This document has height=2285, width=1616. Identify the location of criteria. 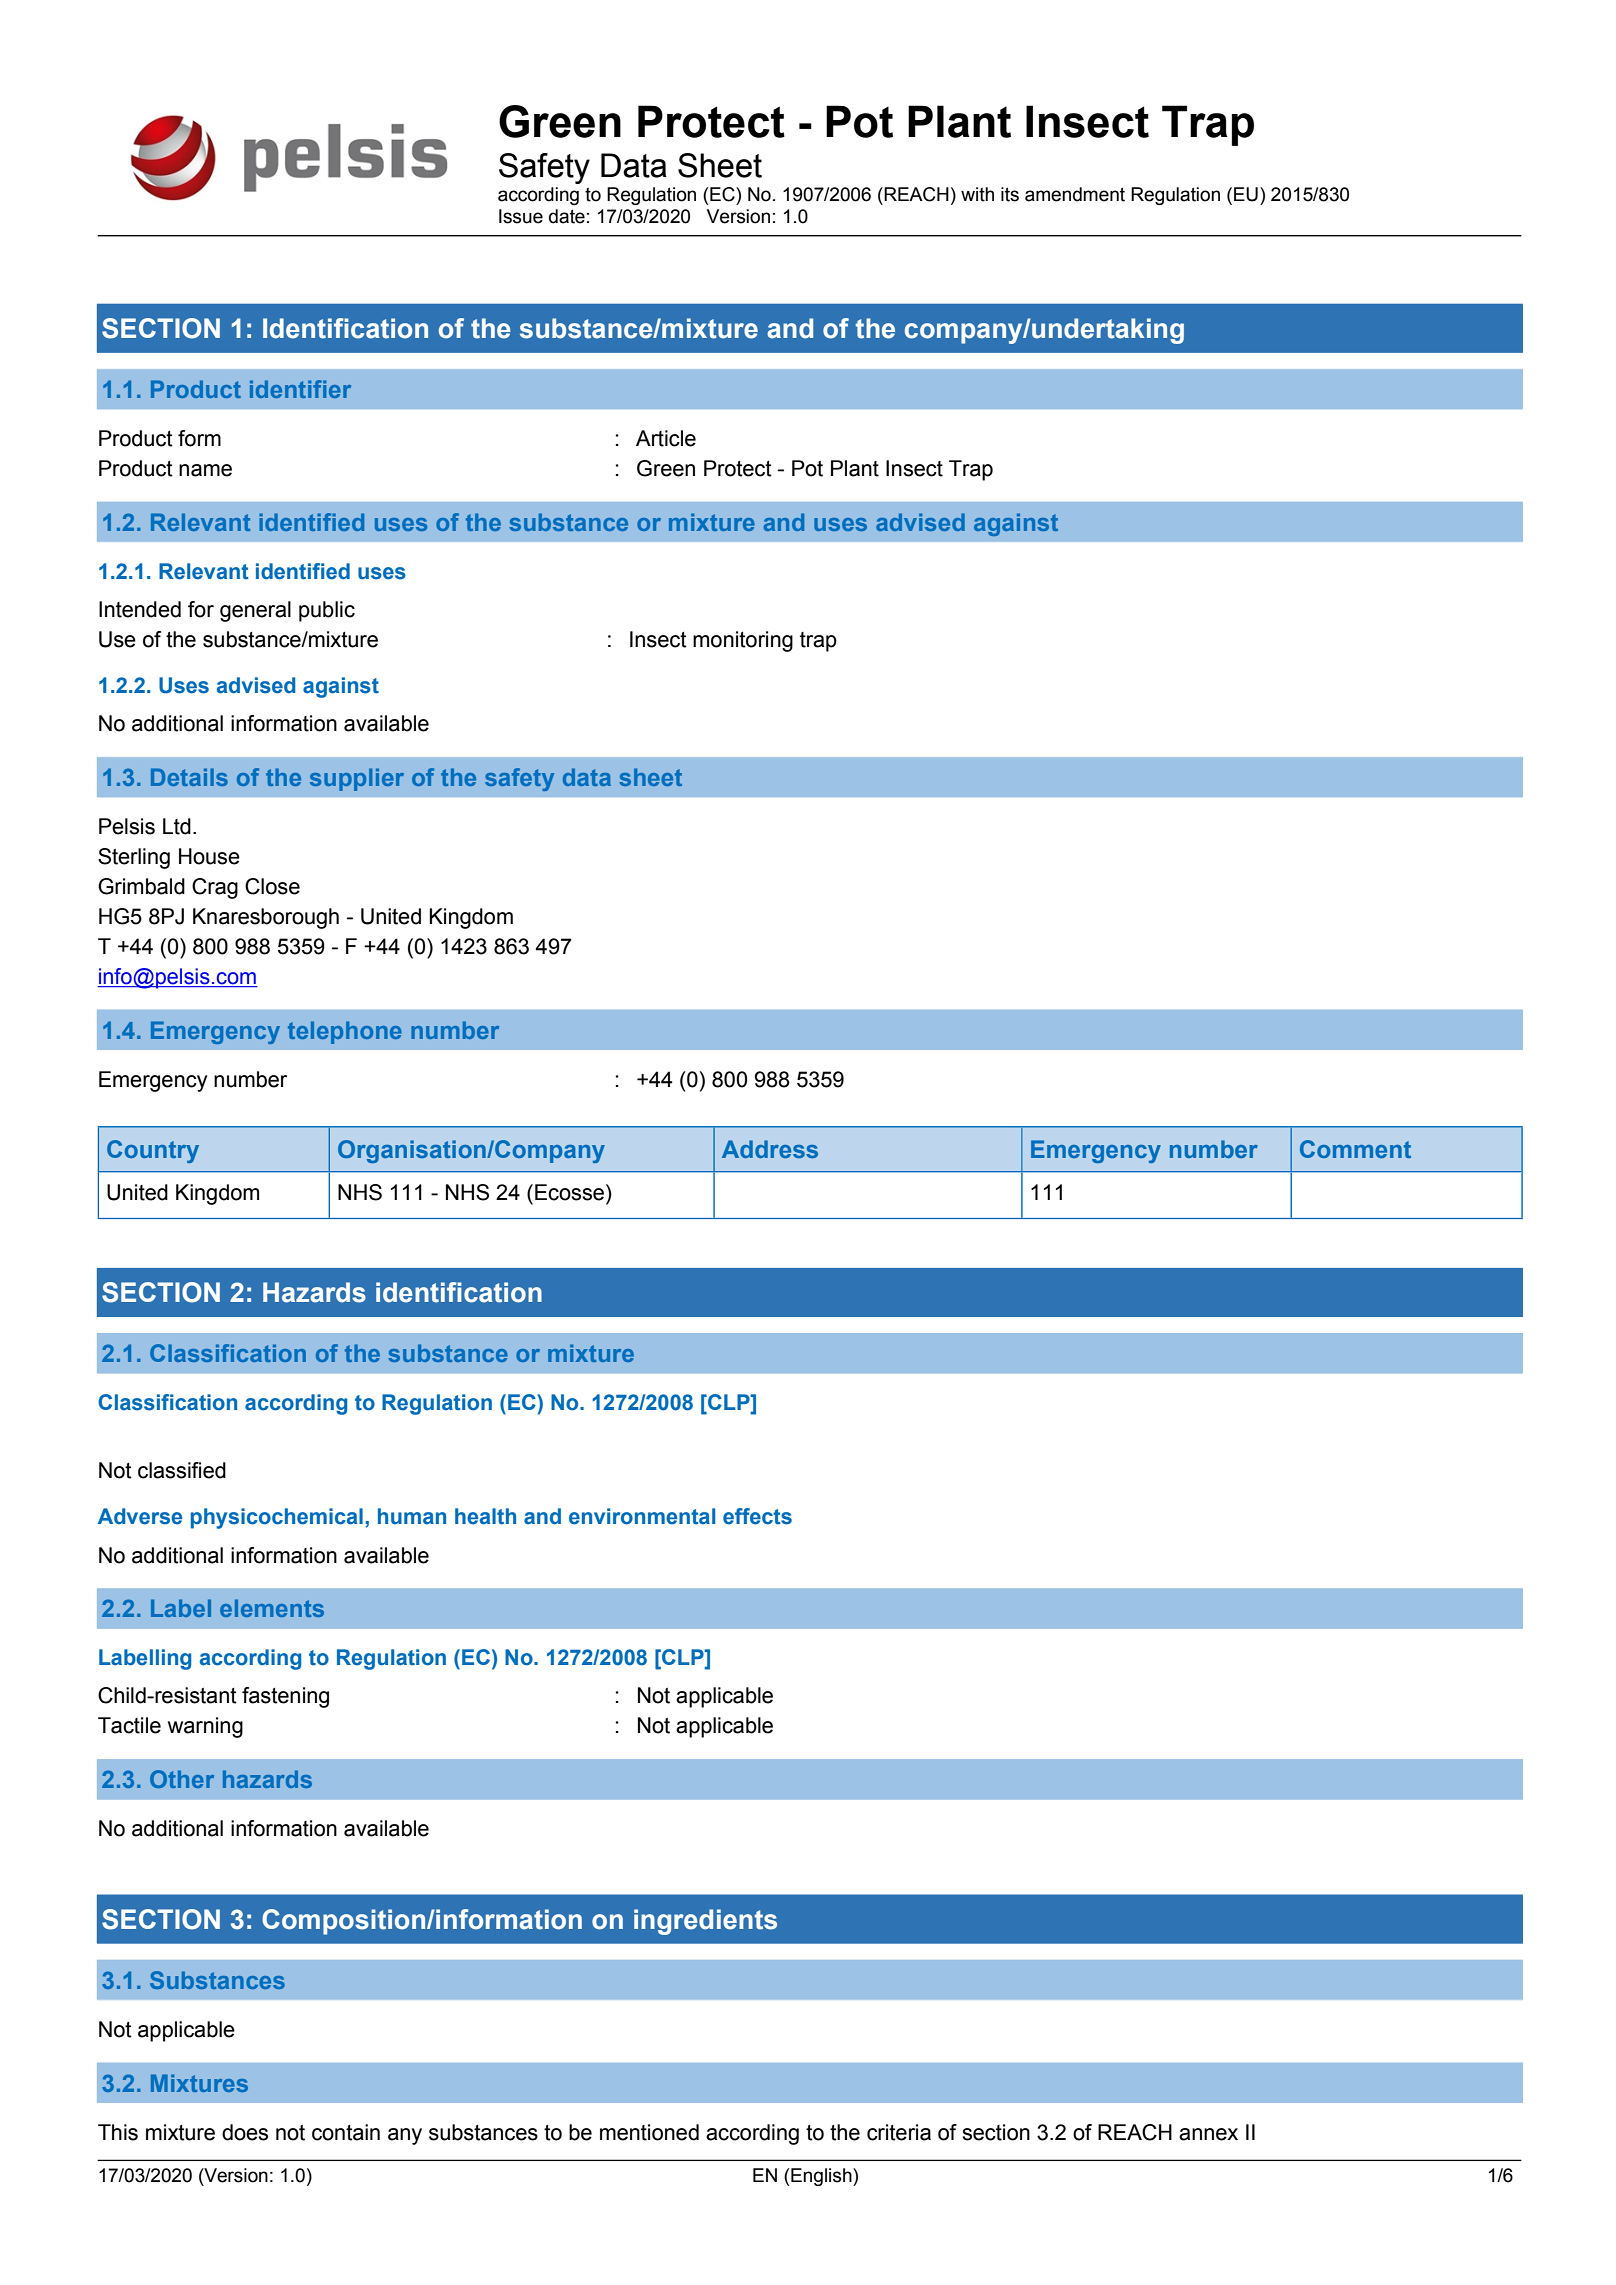
(899, 2132).
